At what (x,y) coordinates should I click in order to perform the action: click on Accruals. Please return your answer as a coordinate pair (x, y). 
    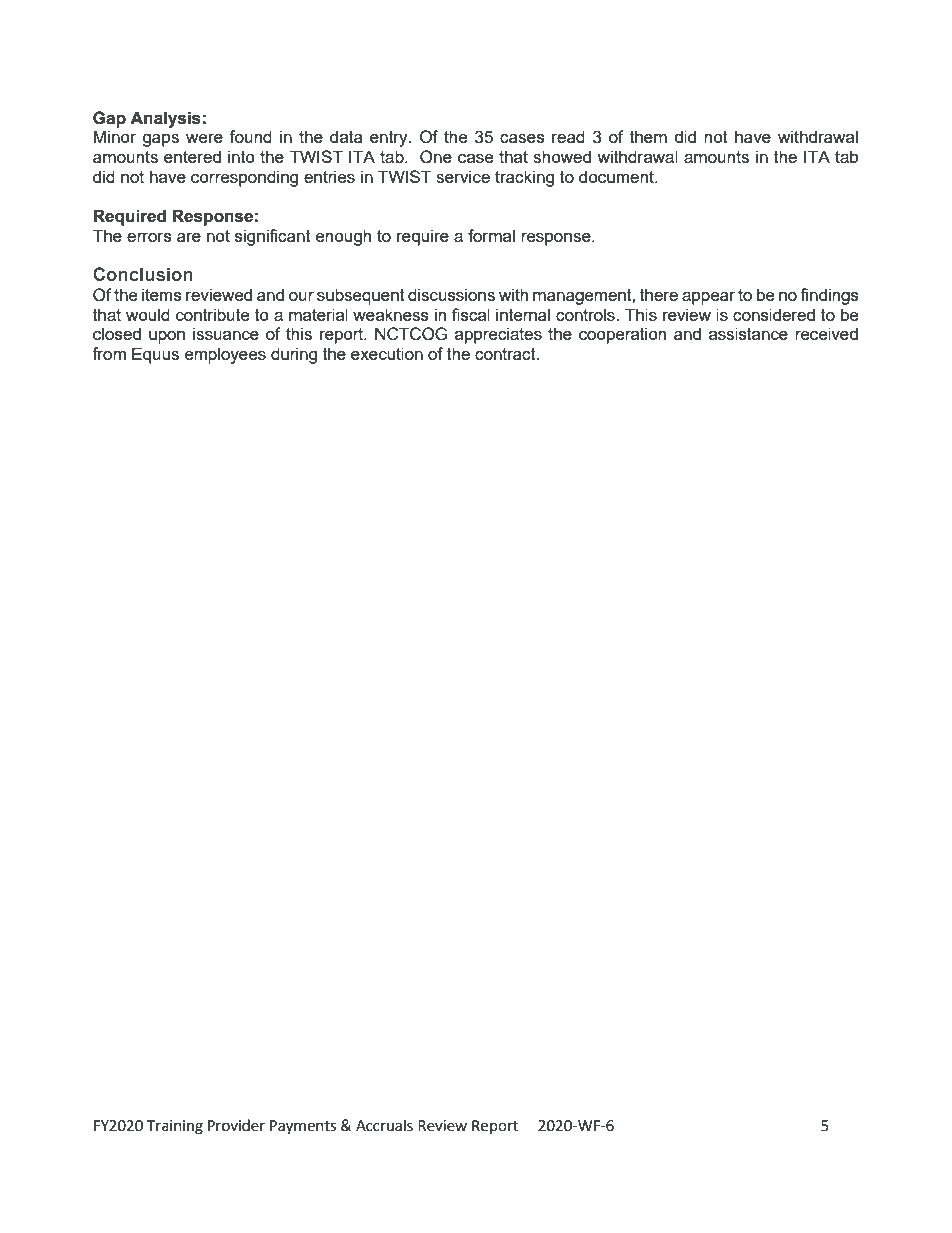
    Looking at the image, I should click on (384, 1125).
